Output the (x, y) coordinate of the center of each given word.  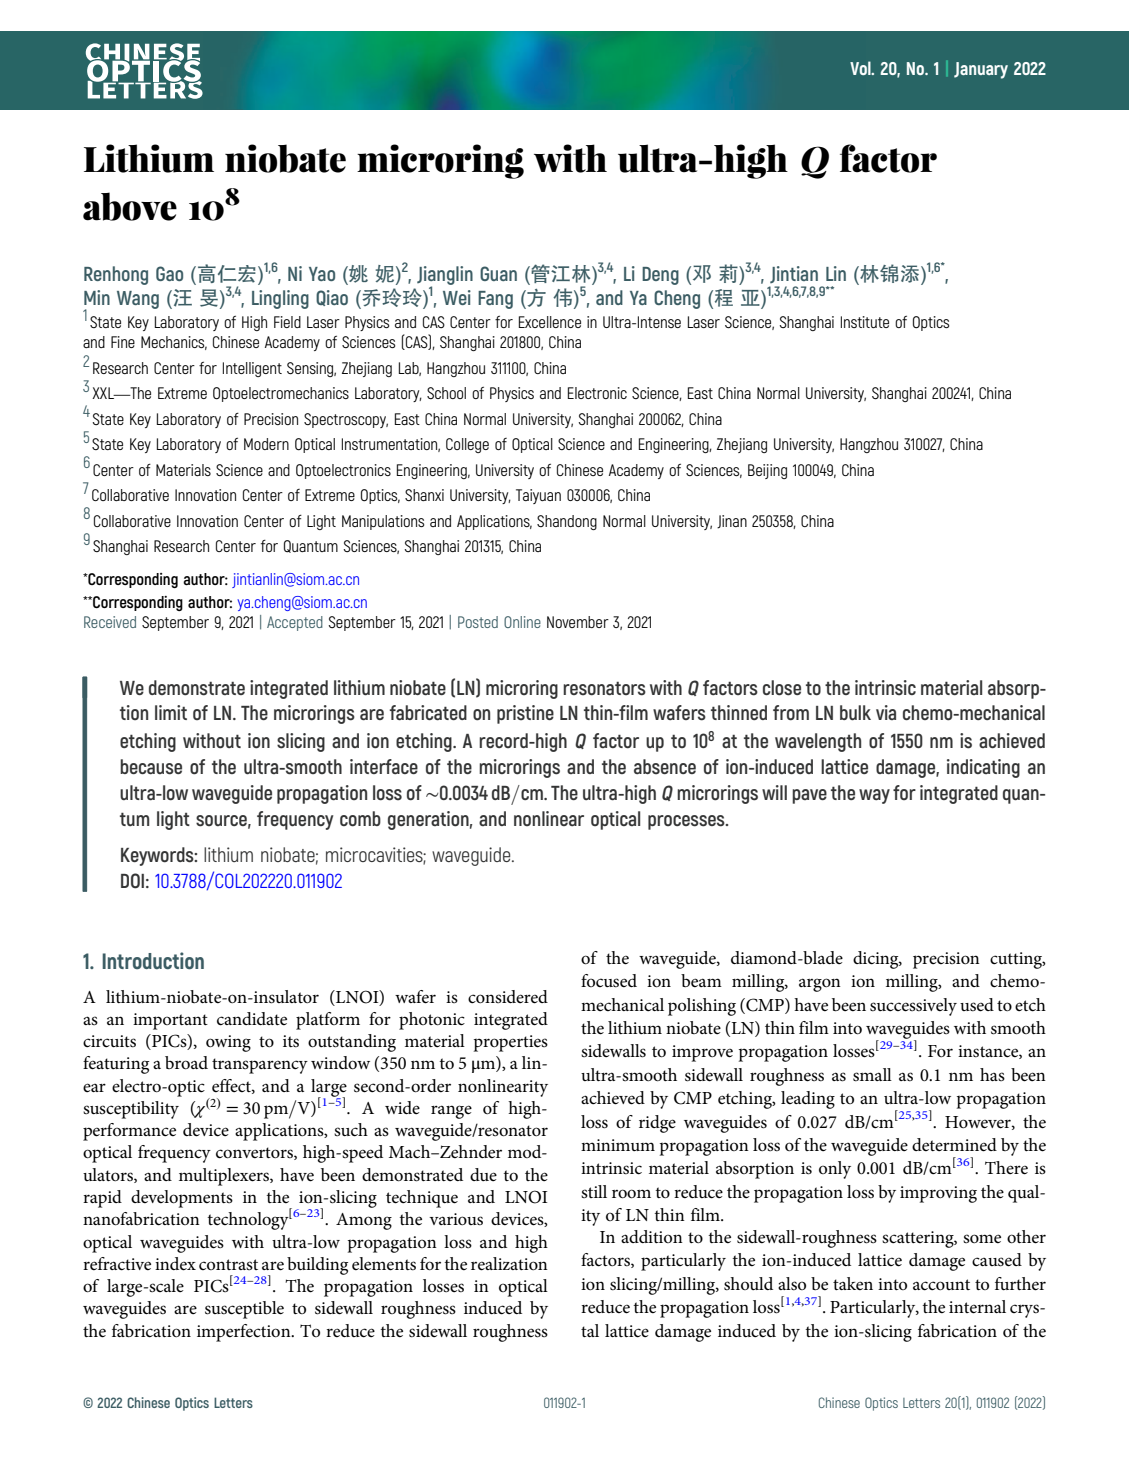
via (886, 712)
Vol (861, 68)
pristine (525, 714)
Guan (498, 273)
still (594, 1191)
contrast (228, 1264)
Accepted (295, 623)
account (941, 1285)
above (130, 206)
